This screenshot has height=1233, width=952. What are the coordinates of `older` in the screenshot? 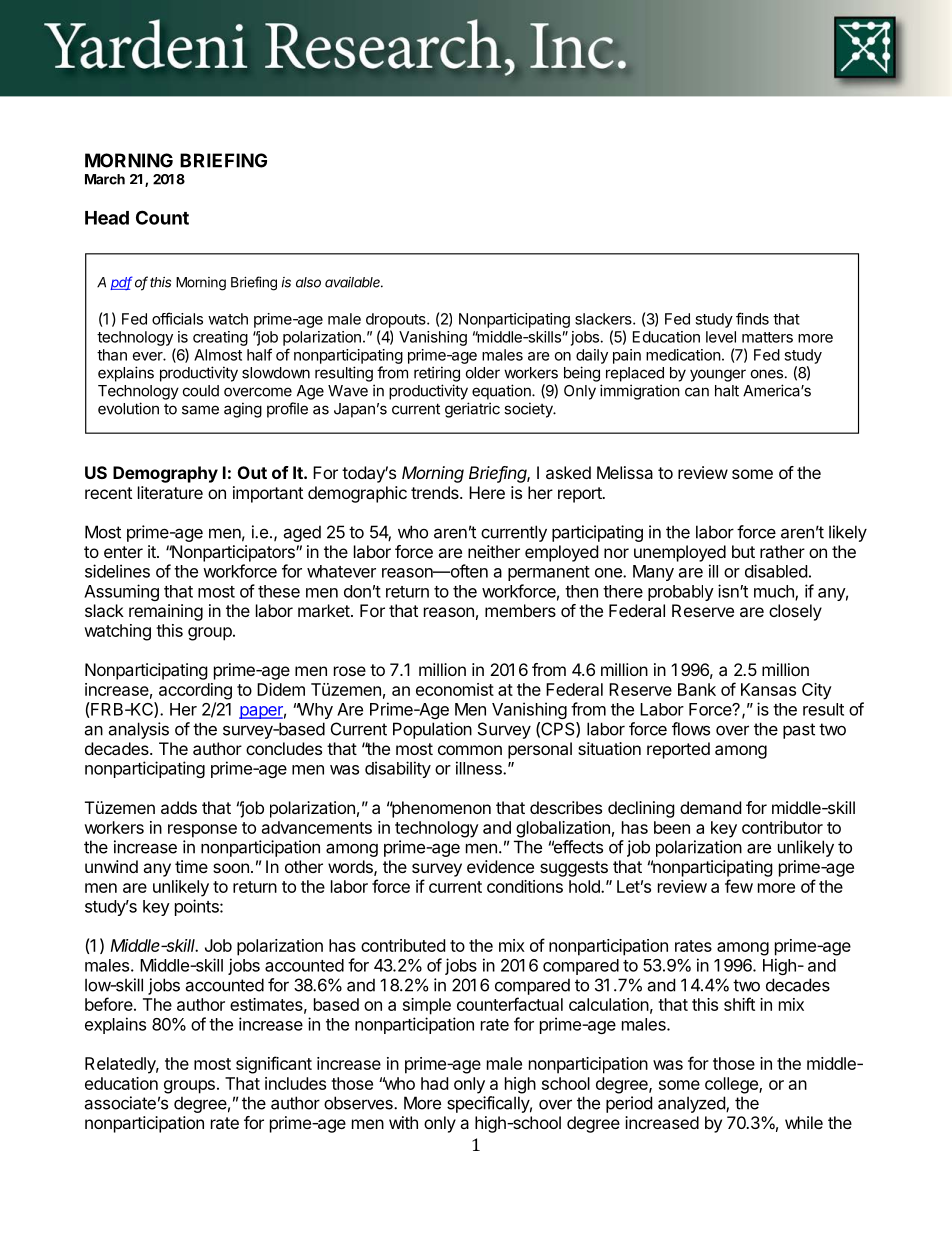 It's located at (483, 373).
